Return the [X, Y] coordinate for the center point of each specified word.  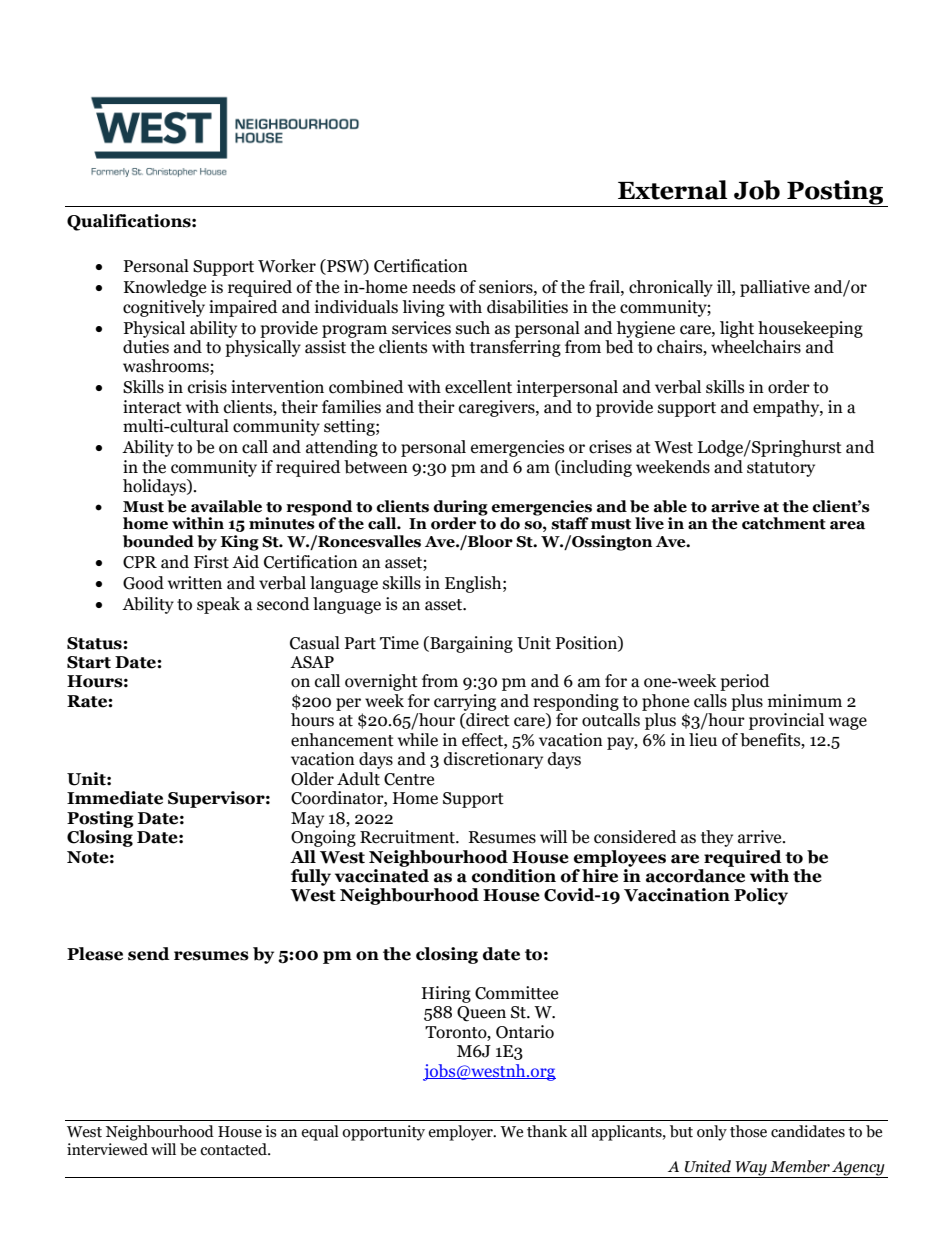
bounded [158, 541]
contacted [234, 1149]
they [717, 838]
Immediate [115, 798]
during [460, 508]
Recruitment [408, 837]
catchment [784, 523]
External [673, 190]
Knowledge [165, 288]
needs [433, 287]
